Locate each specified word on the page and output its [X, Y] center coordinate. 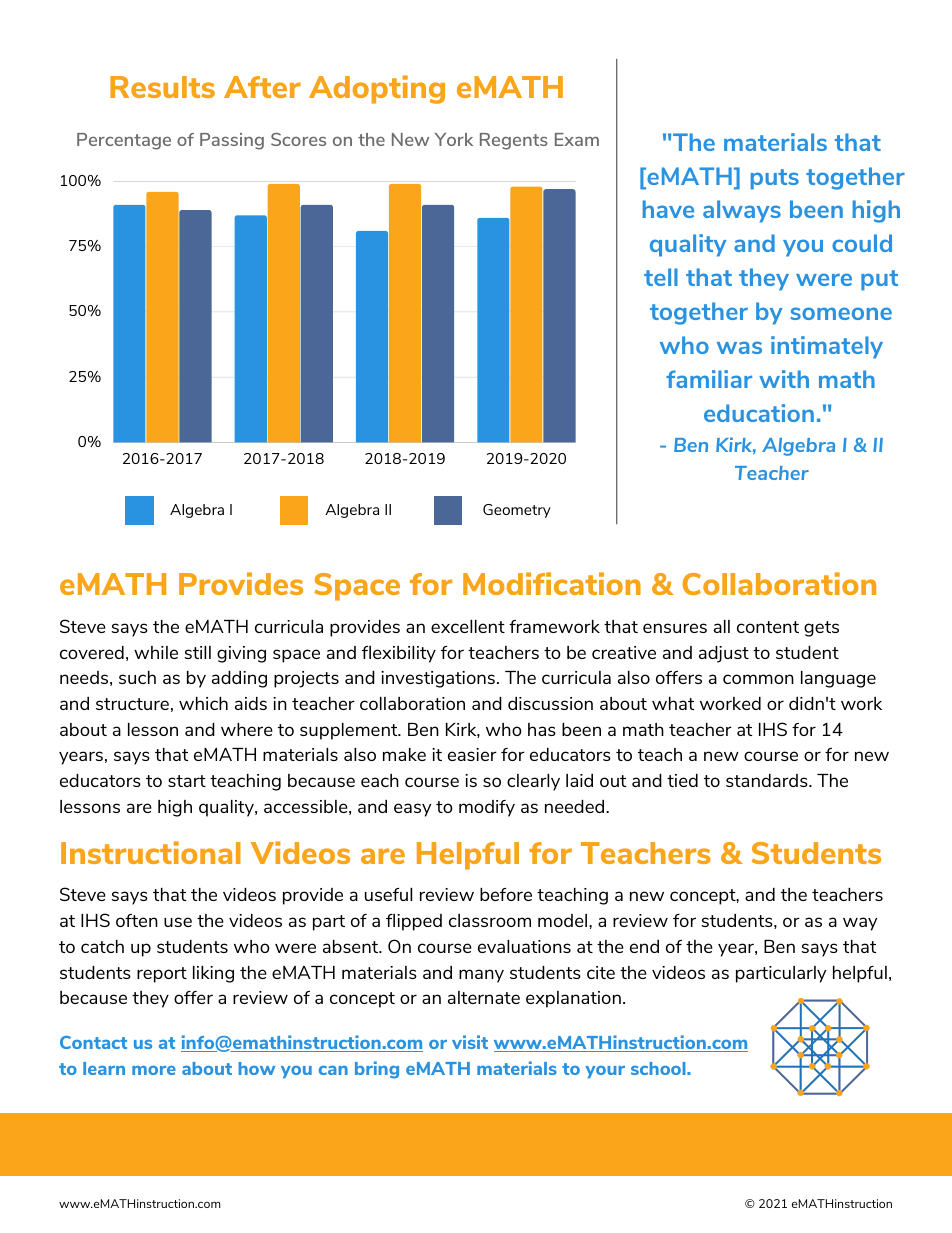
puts [775, 179]
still [197, 652]
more [154, 1070]
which [203, 703]
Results [162, 87]
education [759, 413]
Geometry [517, 511]
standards [768, 780]
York [454, 139]
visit [470, 1042]
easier [472, 754]
